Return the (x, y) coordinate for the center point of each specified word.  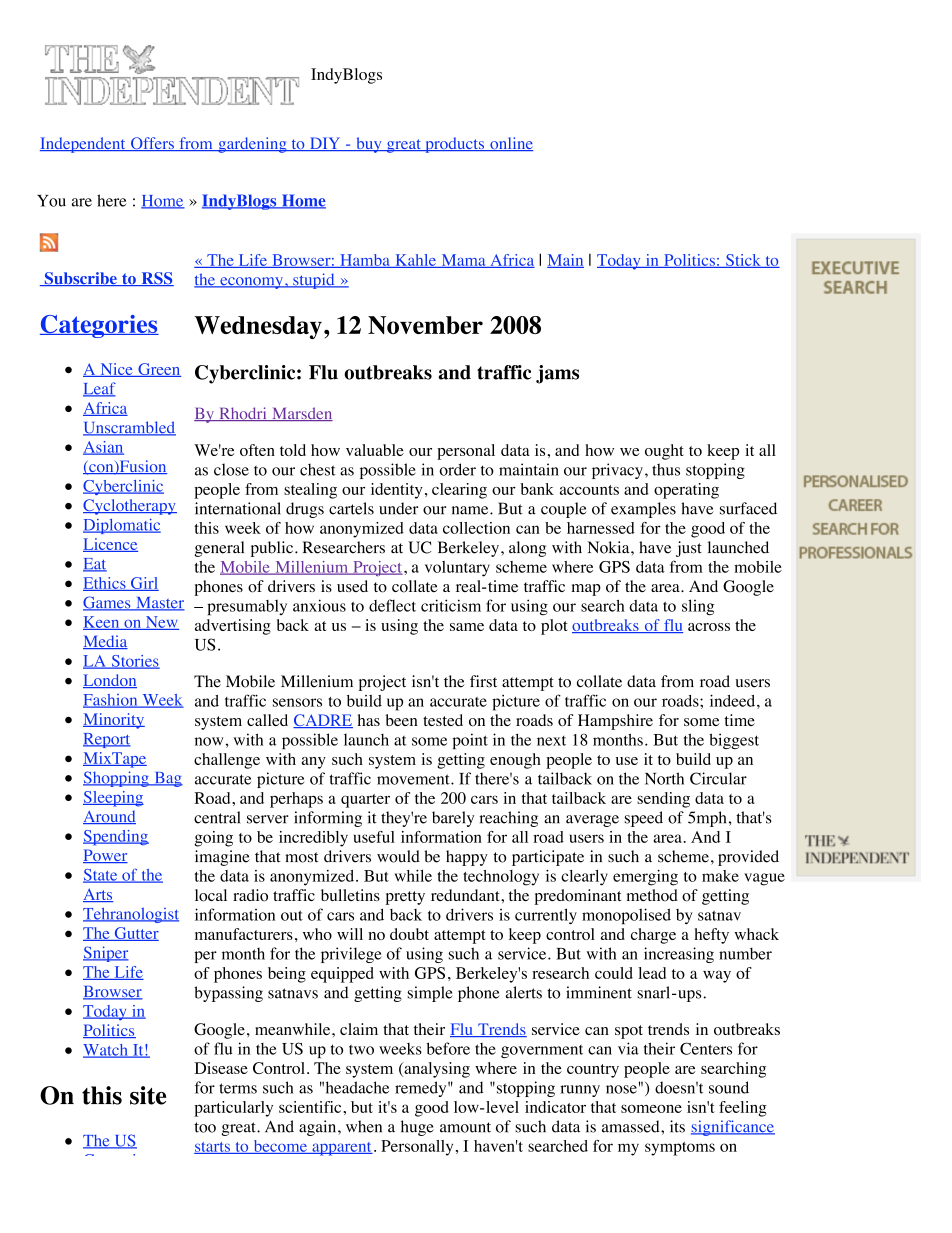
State (101, 876)
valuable (375, 450)
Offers (152, 144)
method (652, 895)
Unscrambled (129, 428)
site (148, 1095)
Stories (134, 662)
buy (369, 145)
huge (417, 1128)
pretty (405, 898)
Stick (743, 261)
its (677, 1126)
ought (664, 452)
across (709, 627)
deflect (392, 605)
